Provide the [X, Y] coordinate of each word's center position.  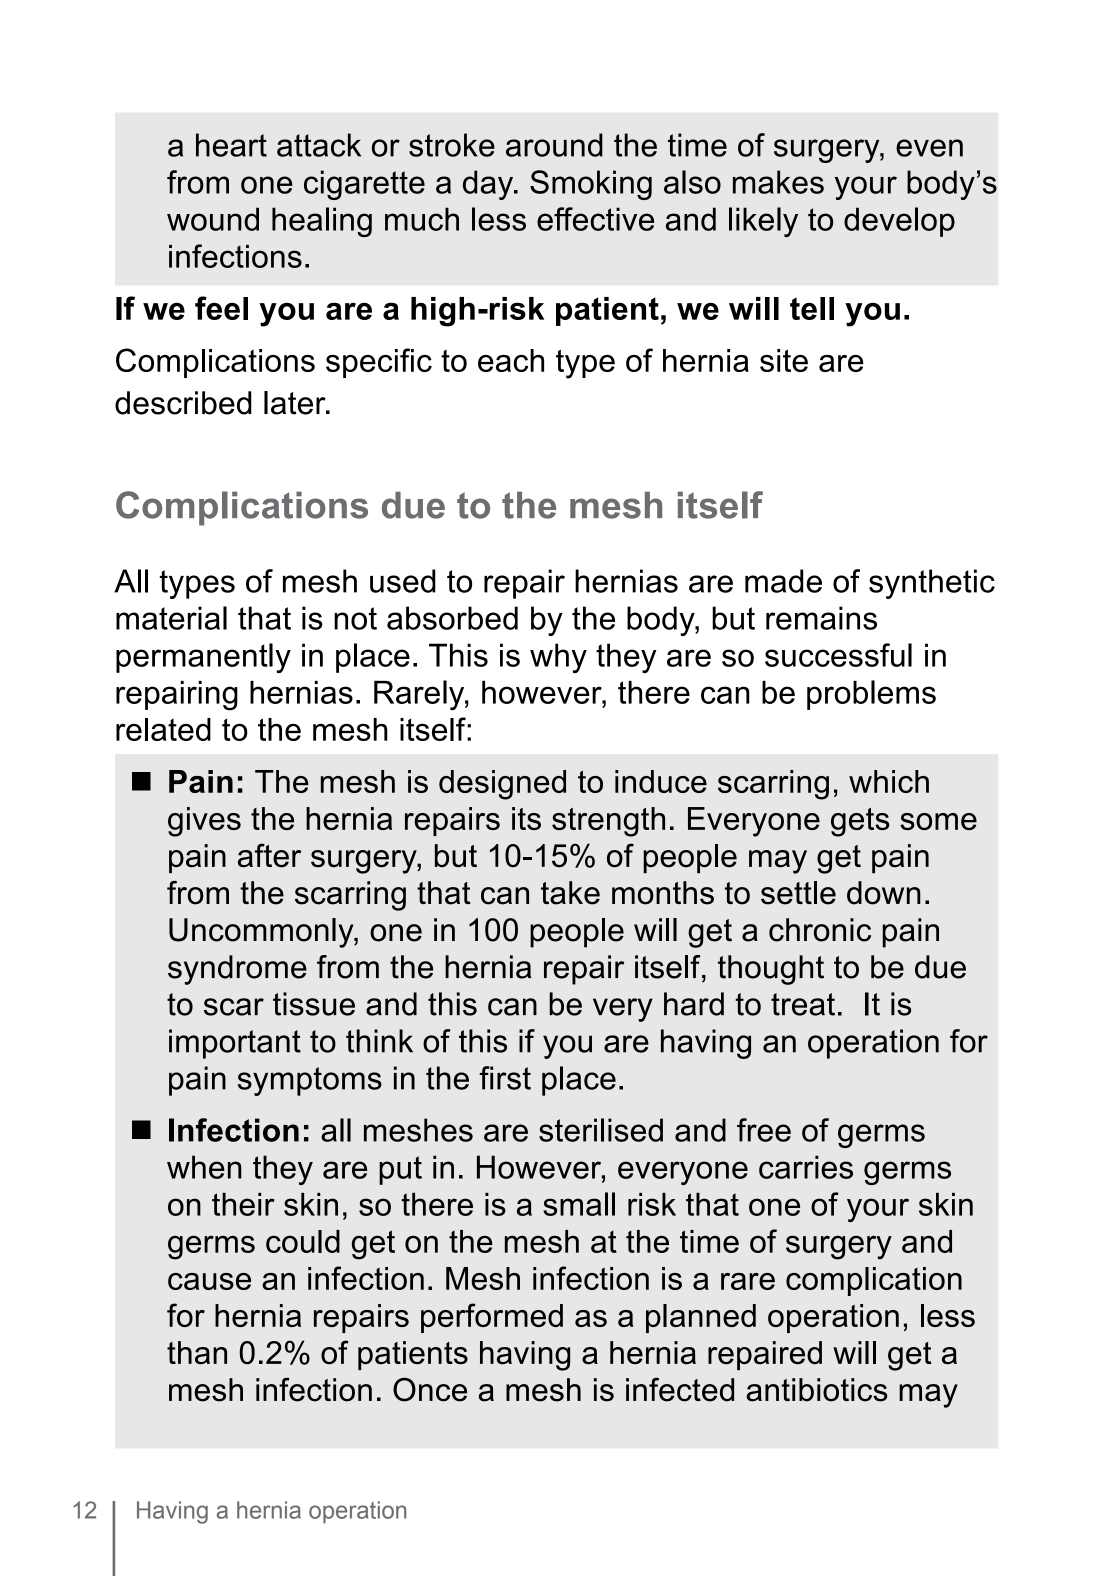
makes [778, 182]
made [783, 581]
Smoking [591, 185]
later [296, 403]
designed [502, 785]
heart [231, 145]
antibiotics [817, 1390]
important [235, 1044]
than [197, 1353]
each [511, 360]
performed [492, 1318]
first [505, 1078]
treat [803, 1004]
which [889, 781]
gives [204, 822]
